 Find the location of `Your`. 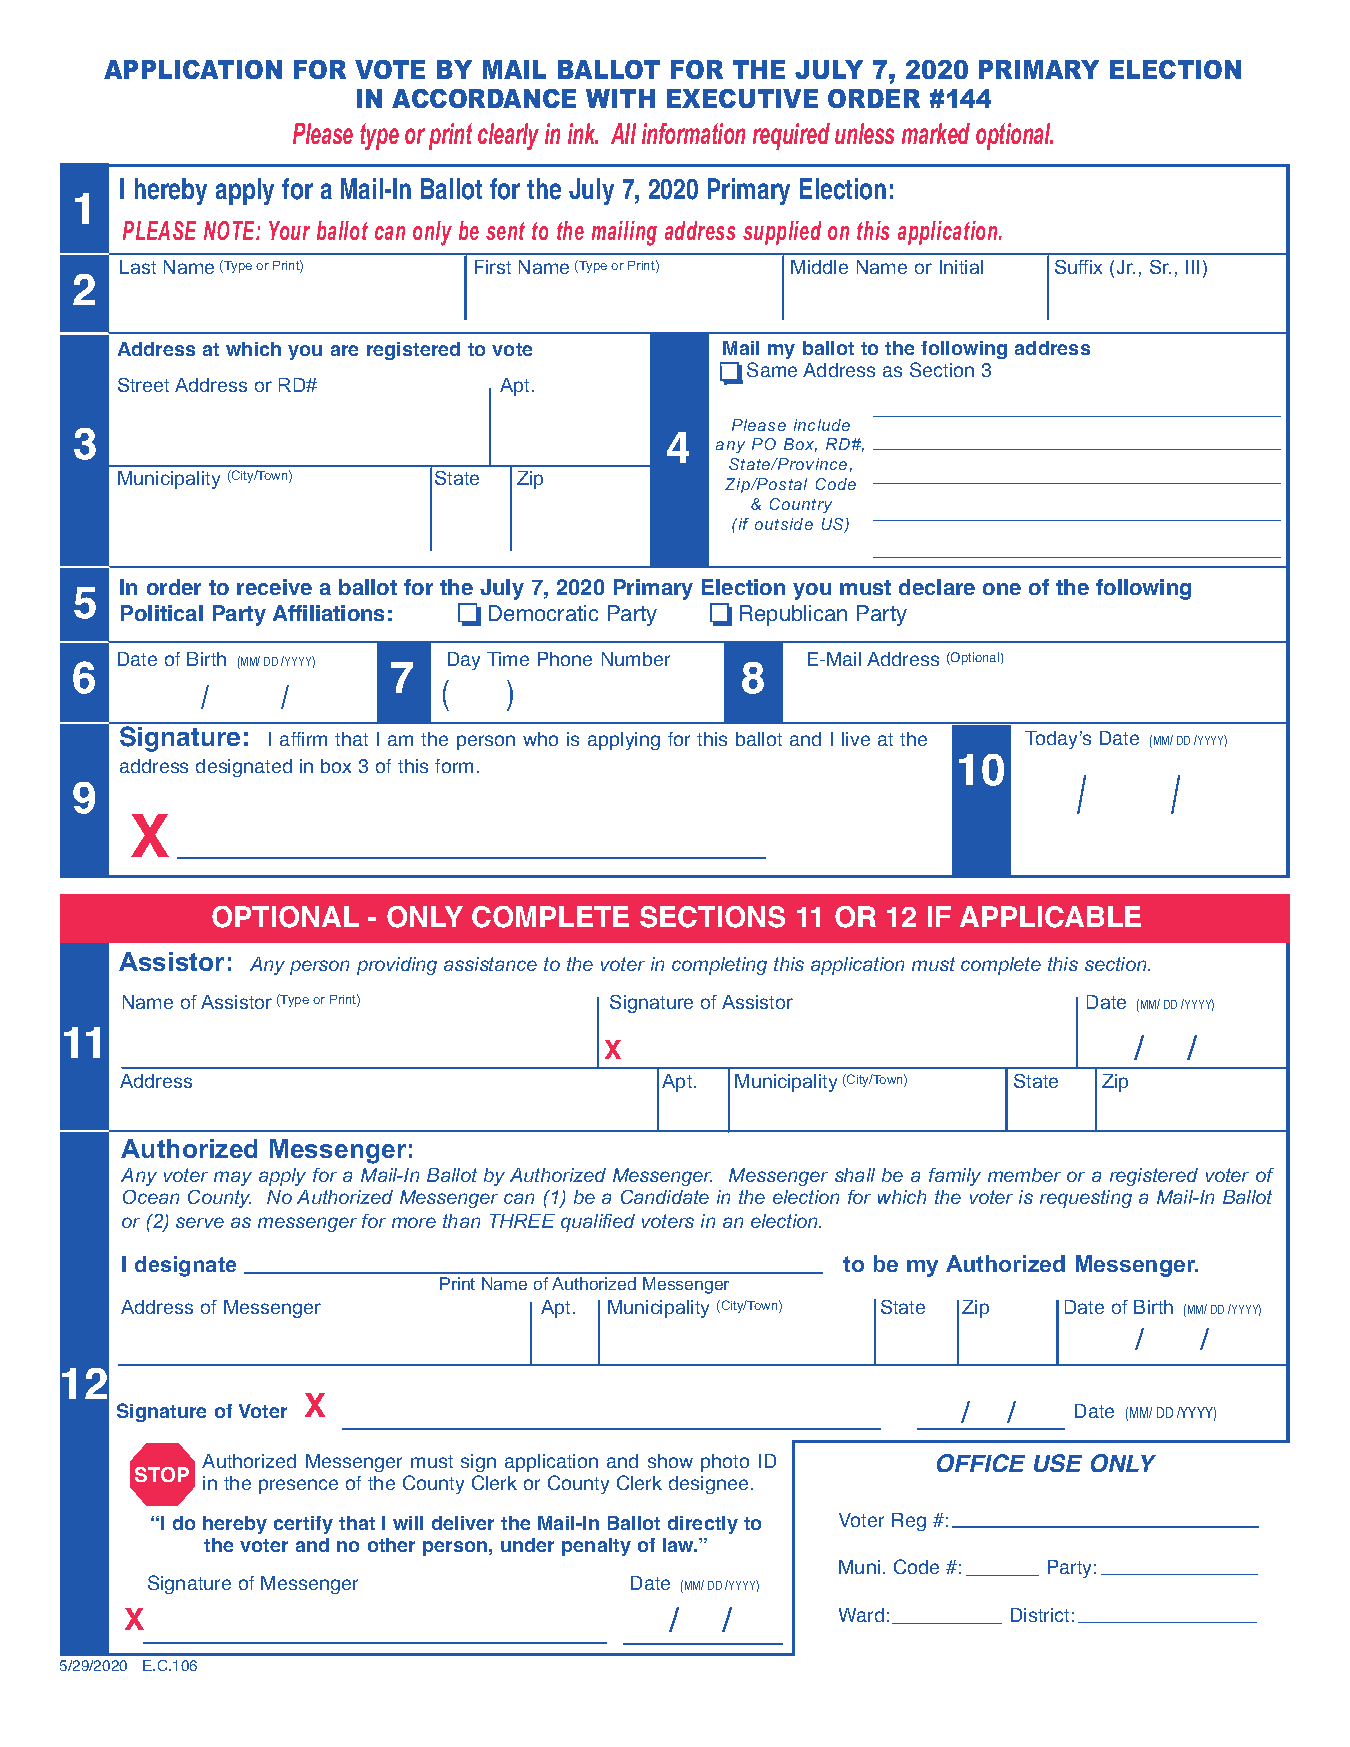

Your is located at coordinates (289, 230).
